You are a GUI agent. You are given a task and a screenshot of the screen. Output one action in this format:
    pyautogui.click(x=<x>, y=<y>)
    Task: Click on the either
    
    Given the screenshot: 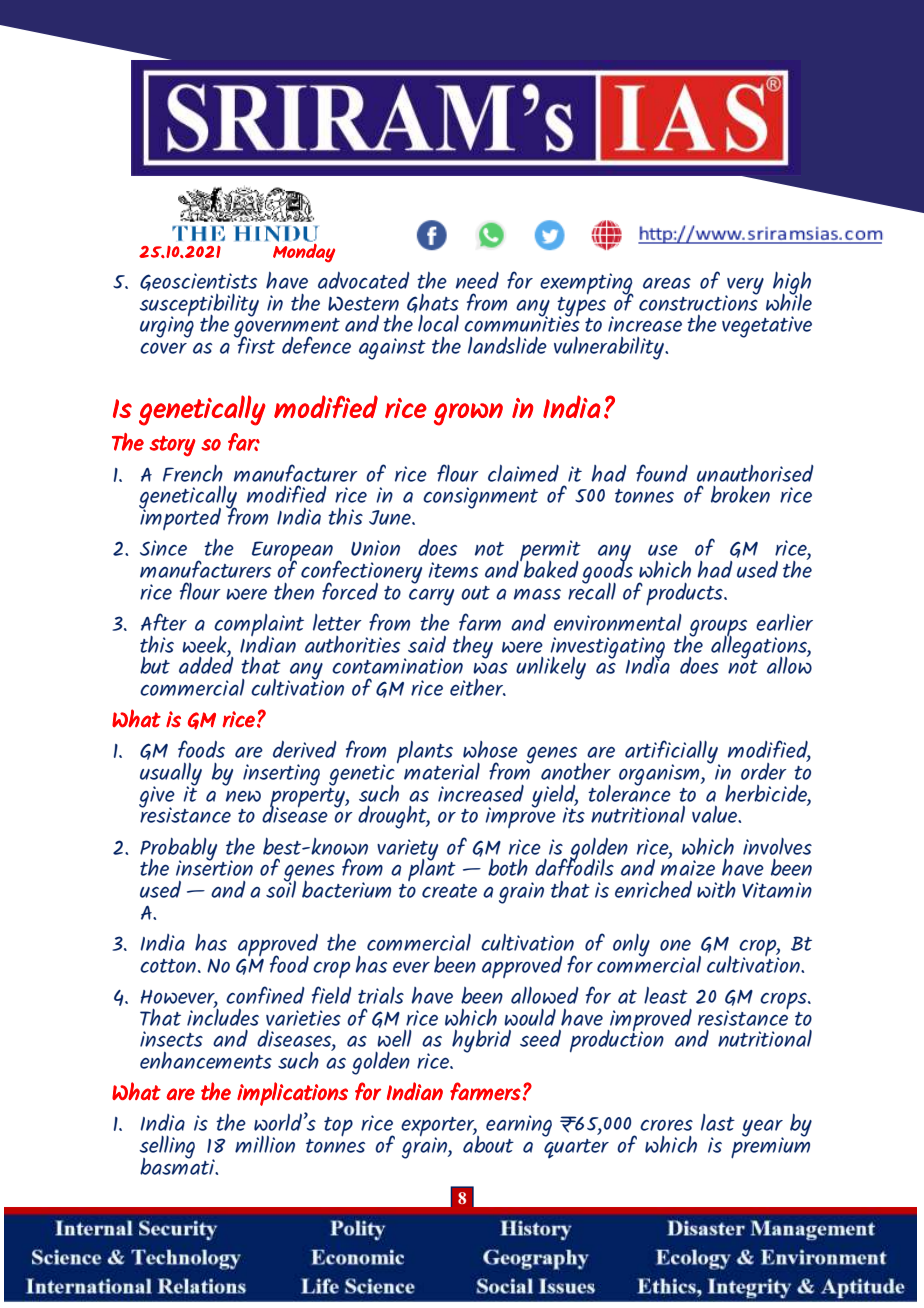 What is the action you would take?
    pyautogui.click(x=478, y=687)
